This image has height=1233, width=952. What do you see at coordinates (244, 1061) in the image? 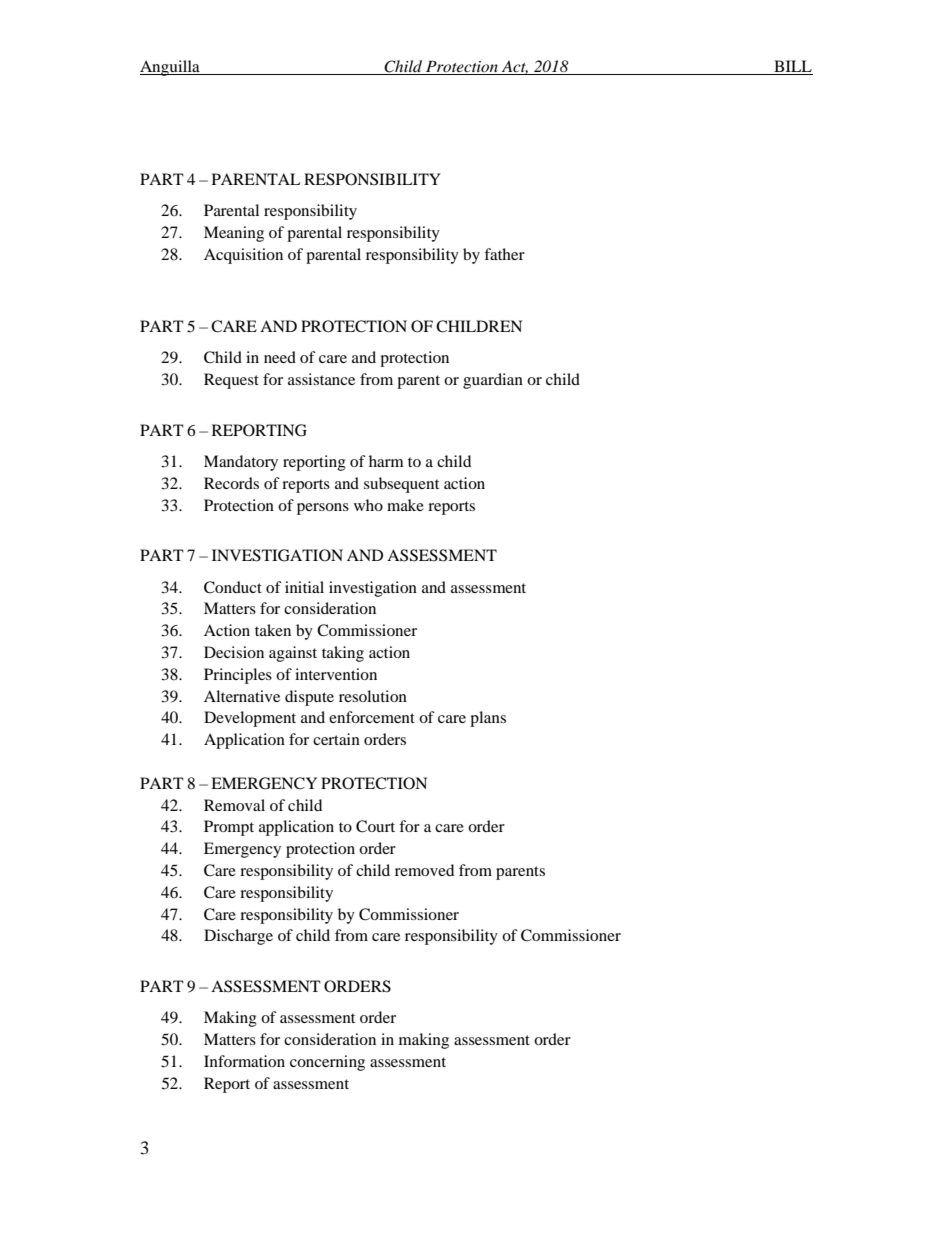
I see `Information` at bounding box center [244, 1061].
